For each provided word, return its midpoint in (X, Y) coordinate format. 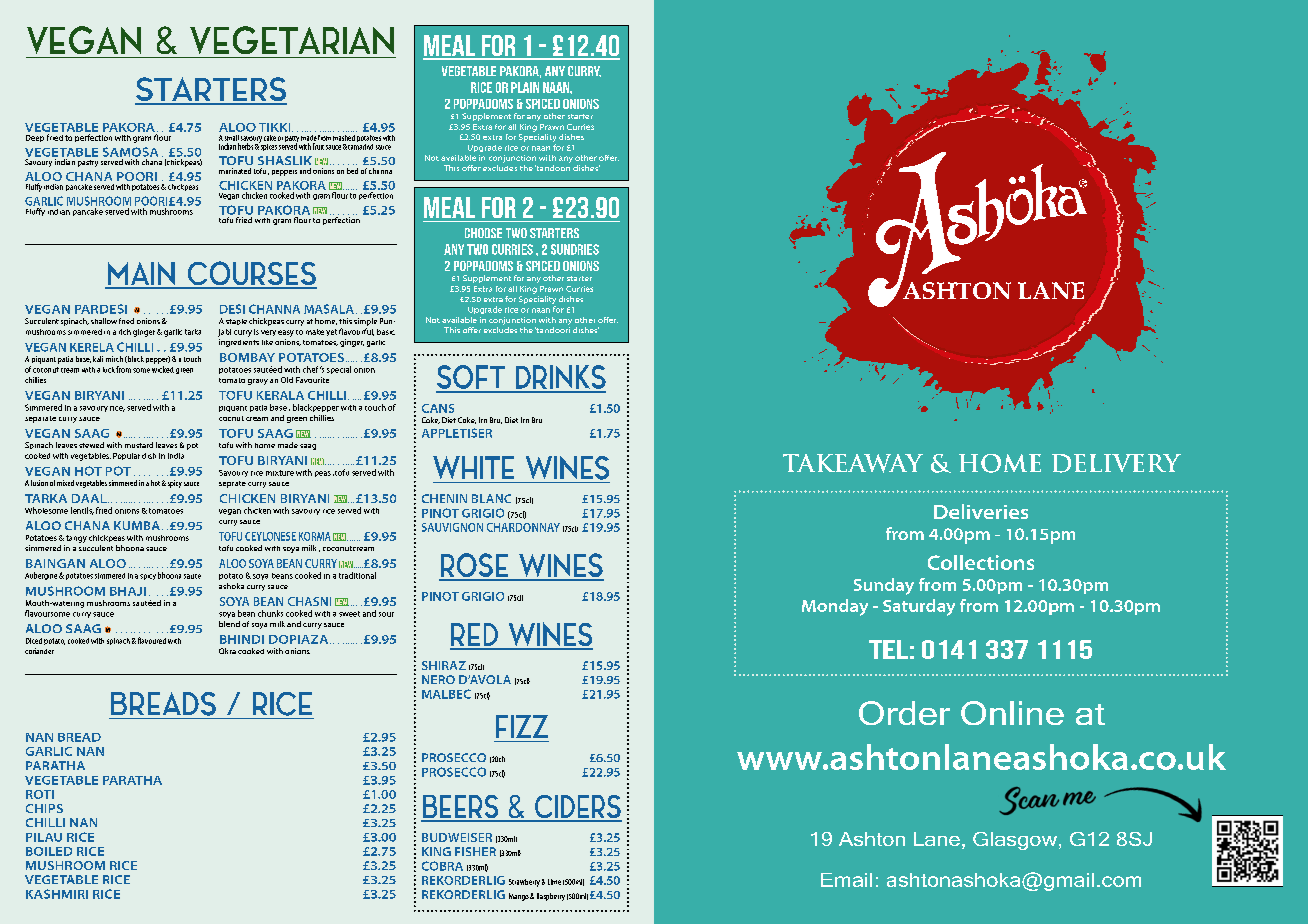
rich (125, 332)
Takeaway (853, 463)
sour (386, 614)
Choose (483, 233)
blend (229, 624)
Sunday (884, 586)
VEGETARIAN (292, 40)
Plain (525, 87)
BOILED (49, 851)
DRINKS (560, 378)
